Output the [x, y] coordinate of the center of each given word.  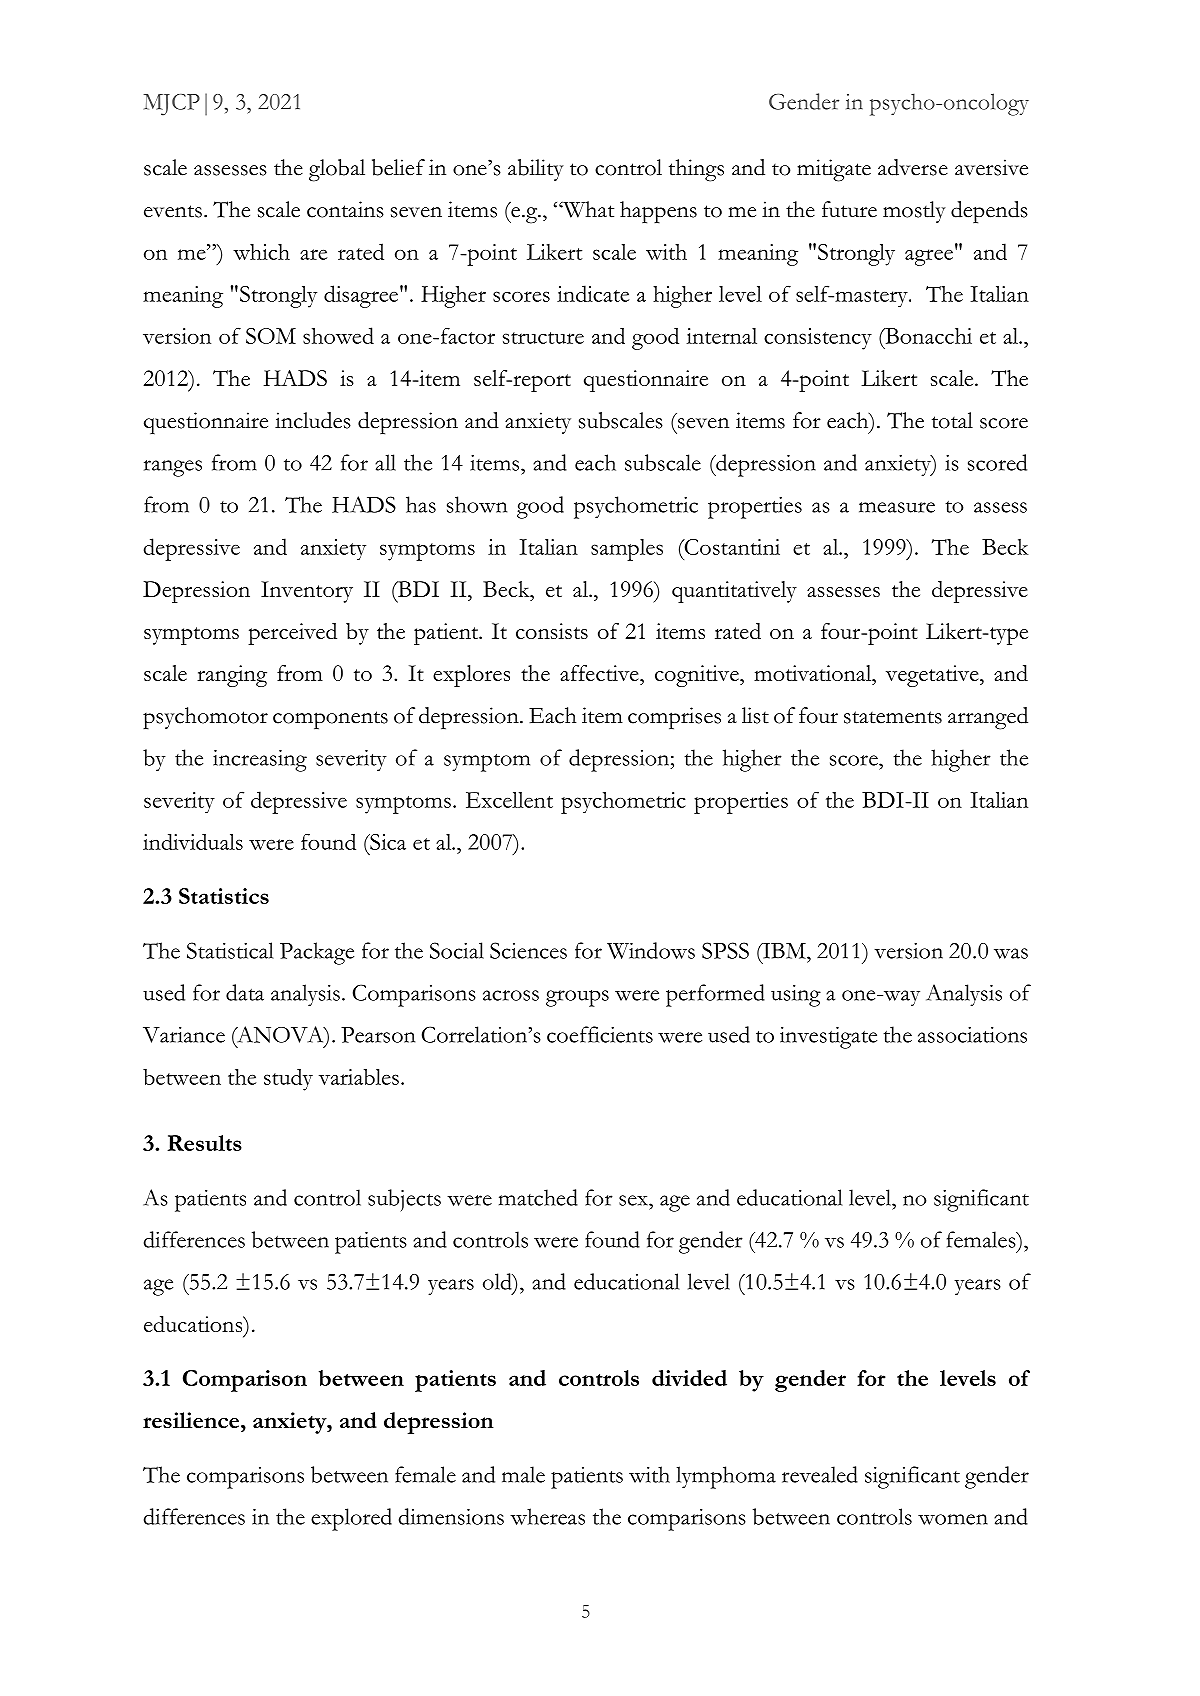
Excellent [509, 800]
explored [351, 1519]
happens [658, 212]
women [953, 1519]
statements [893, 717]
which [261, 252]
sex [634, 1200]
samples [627, 550]
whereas [547, 1516]
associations [972, 1035]
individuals [193, 842]
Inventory [307, 592]
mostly [914, 212]
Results [204, 1143]
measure [897, 507]
